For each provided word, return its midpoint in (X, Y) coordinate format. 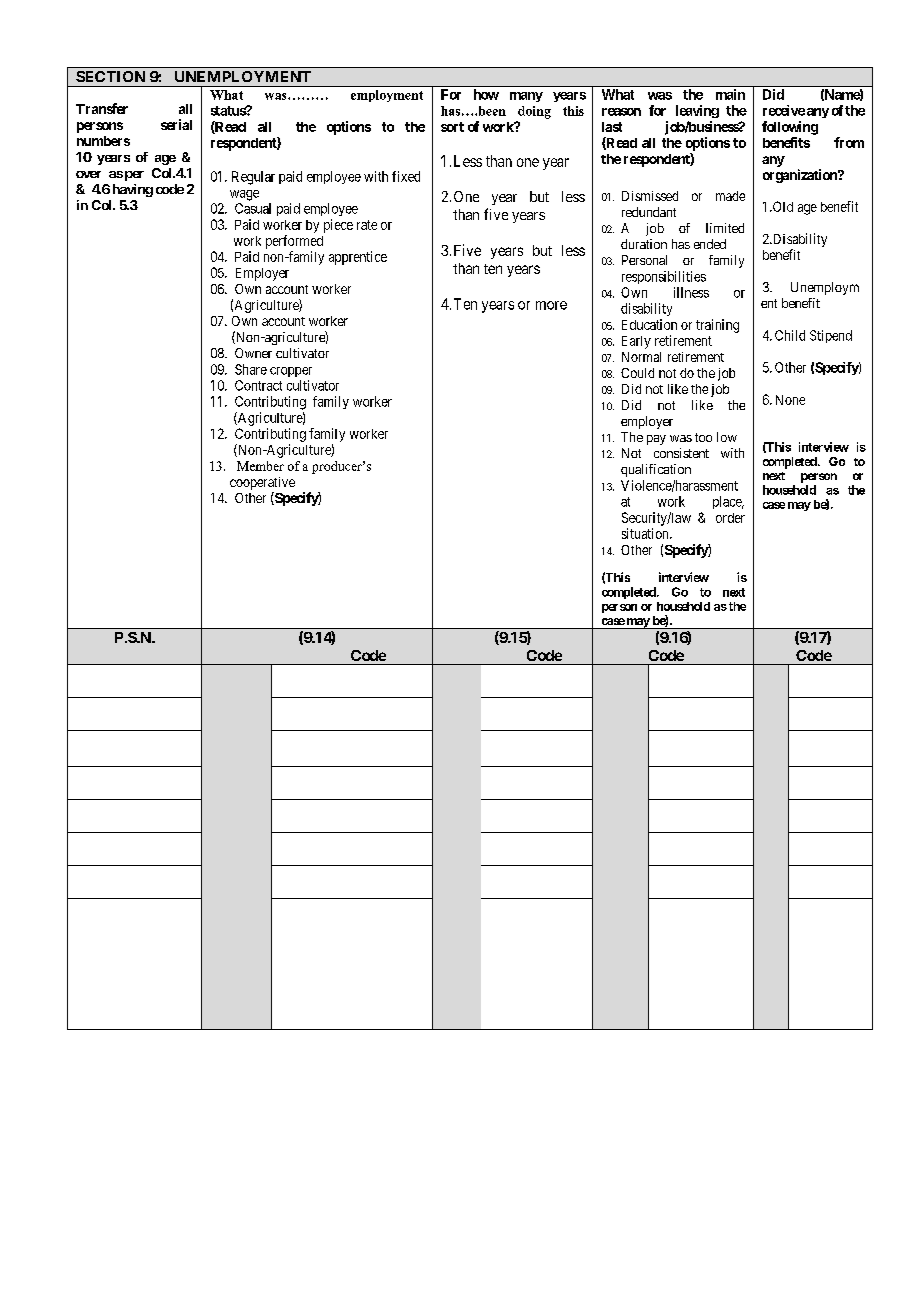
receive (784, 110)
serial (176, 124)
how (486, 94)
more (551, 305)
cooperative (262, 485)
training (717, 326)
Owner (253, 353)
